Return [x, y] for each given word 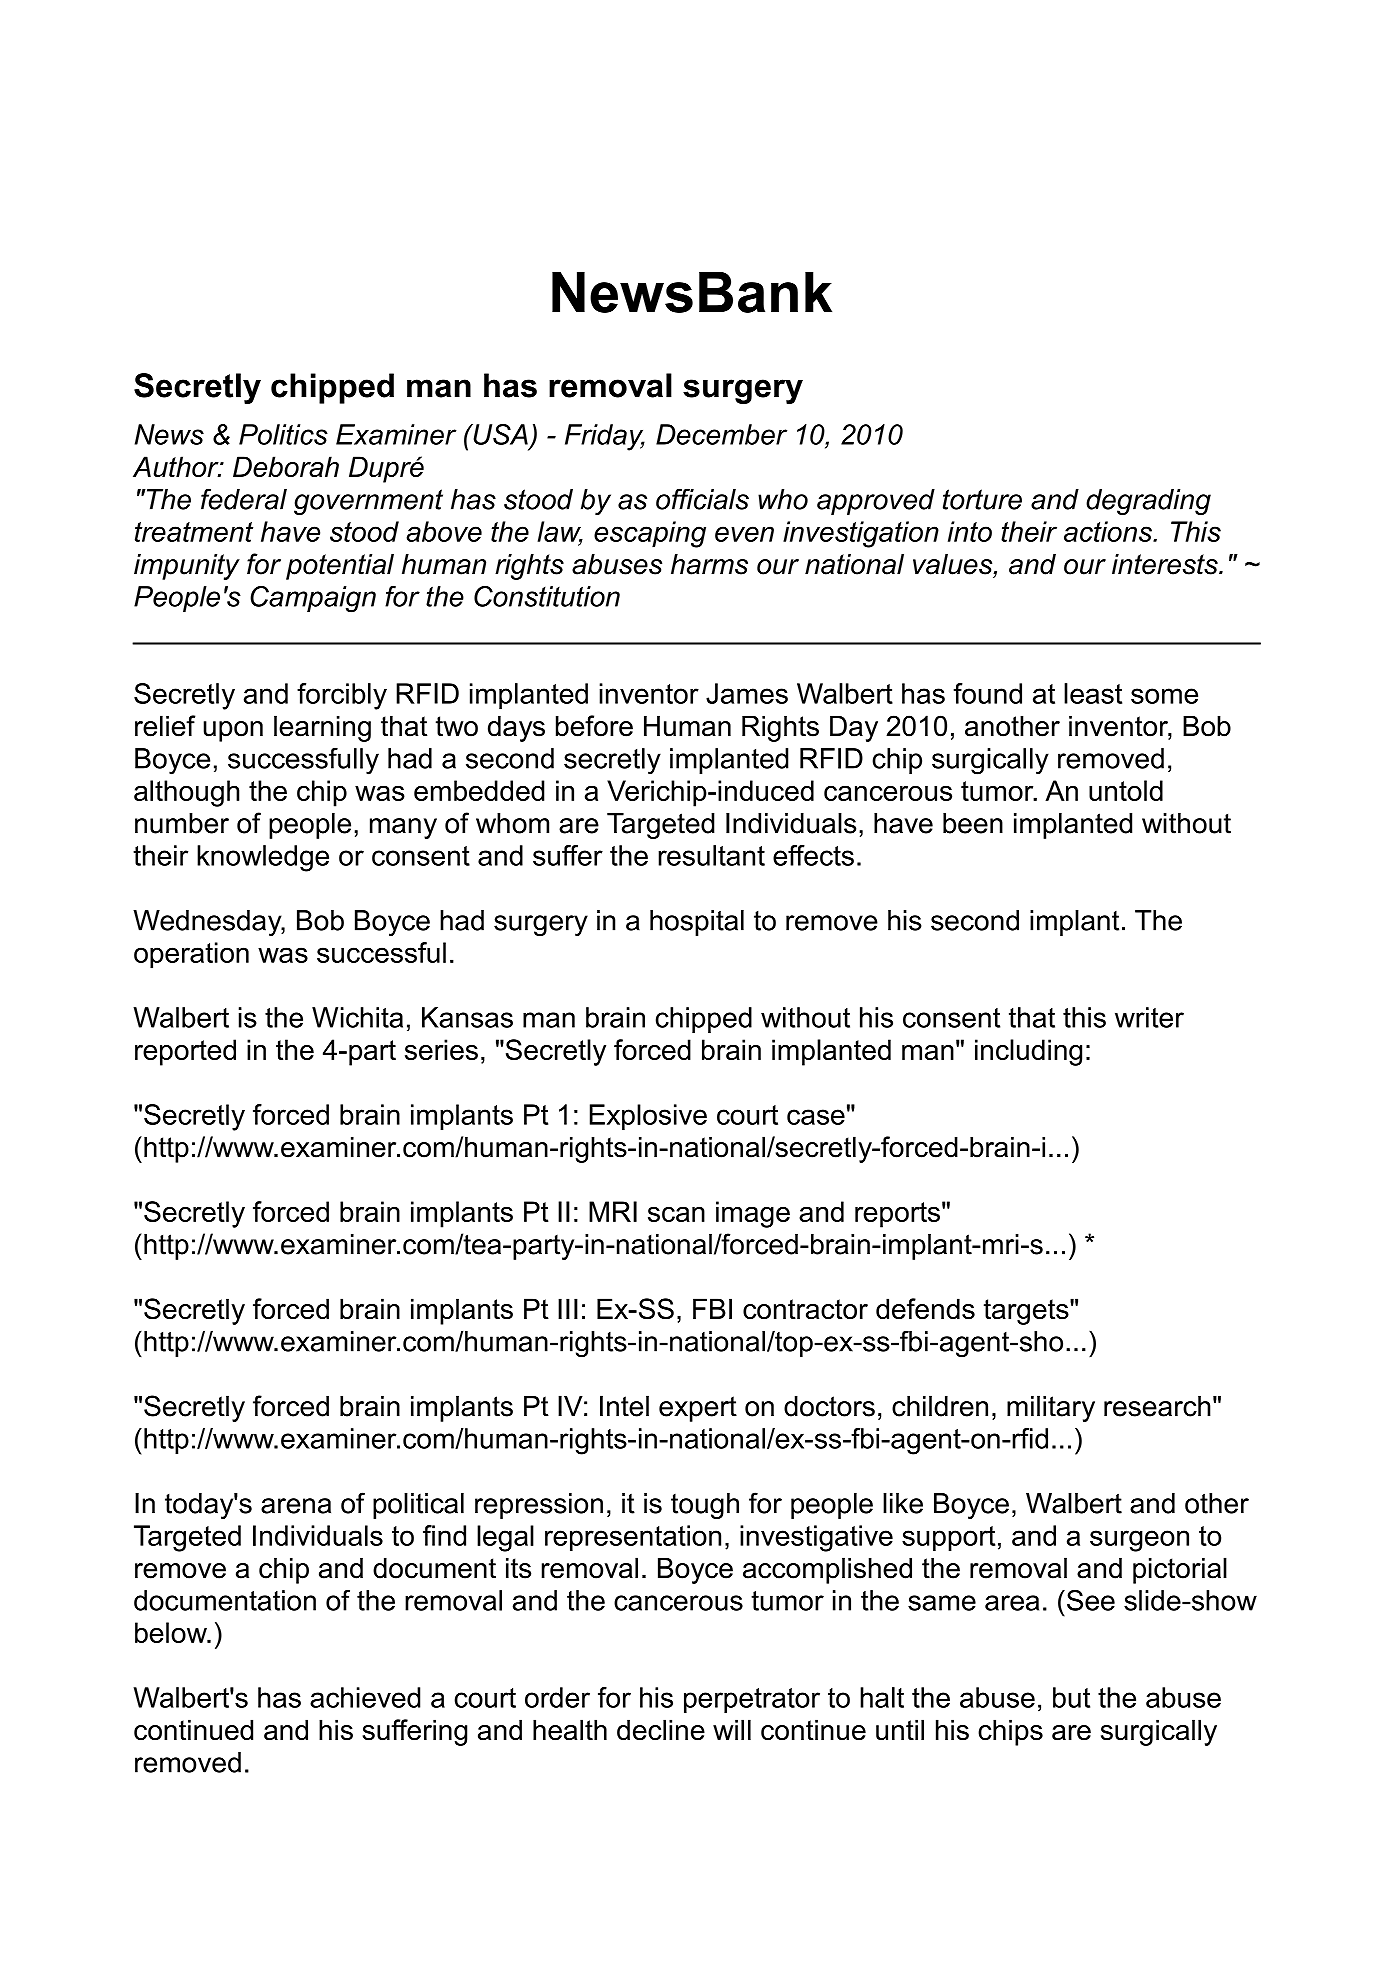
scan [676, 1214]
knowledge [263, 858]
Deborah [286, 467]
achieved [365, 1697]
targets [1027, 1312]
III [568, 1308]
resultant [711, 855]
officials [702, 499]
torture [982, 499]
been [973, 823]
